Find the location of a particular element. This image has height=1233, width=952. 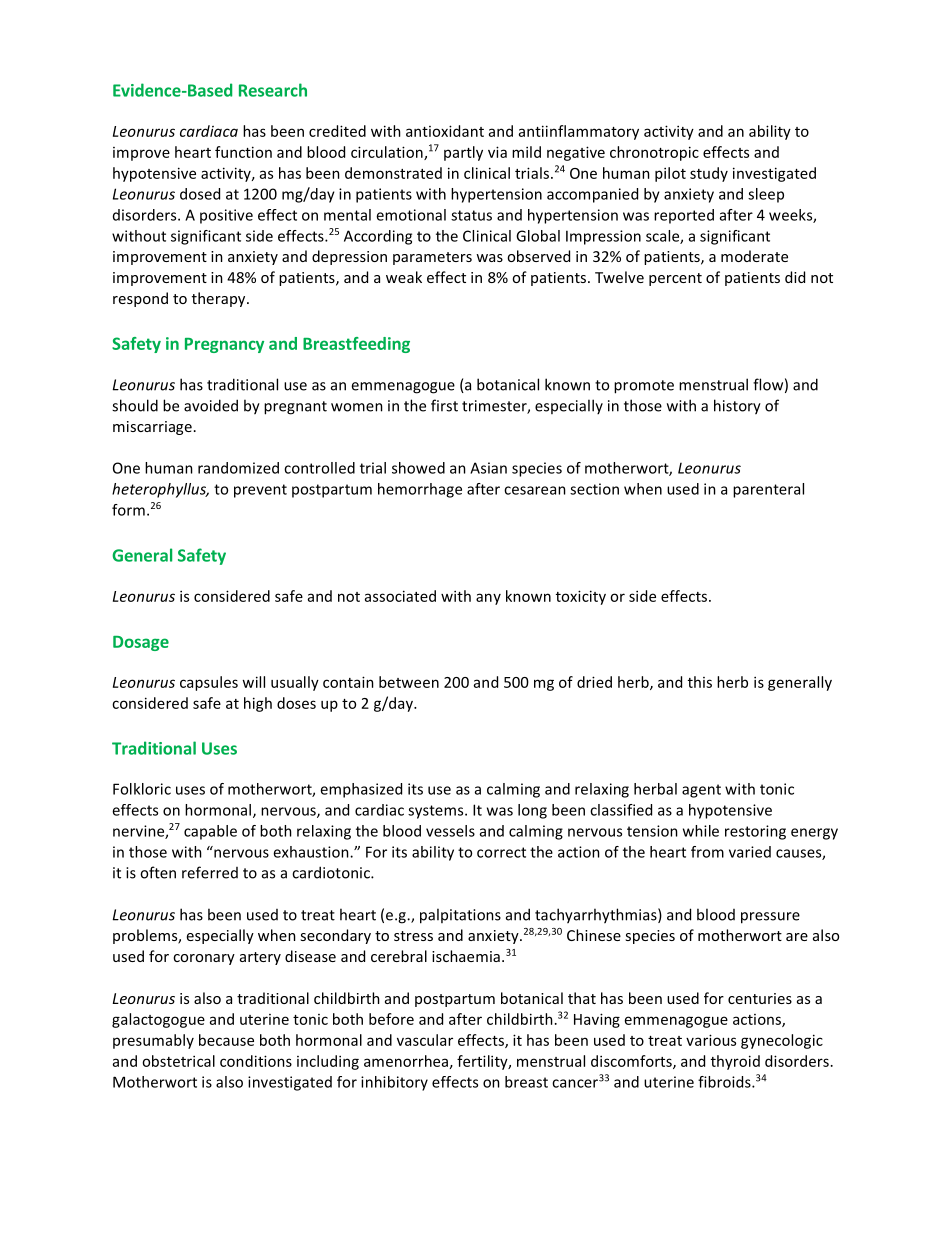

antioxidant is located at coordinates (445, 131).
